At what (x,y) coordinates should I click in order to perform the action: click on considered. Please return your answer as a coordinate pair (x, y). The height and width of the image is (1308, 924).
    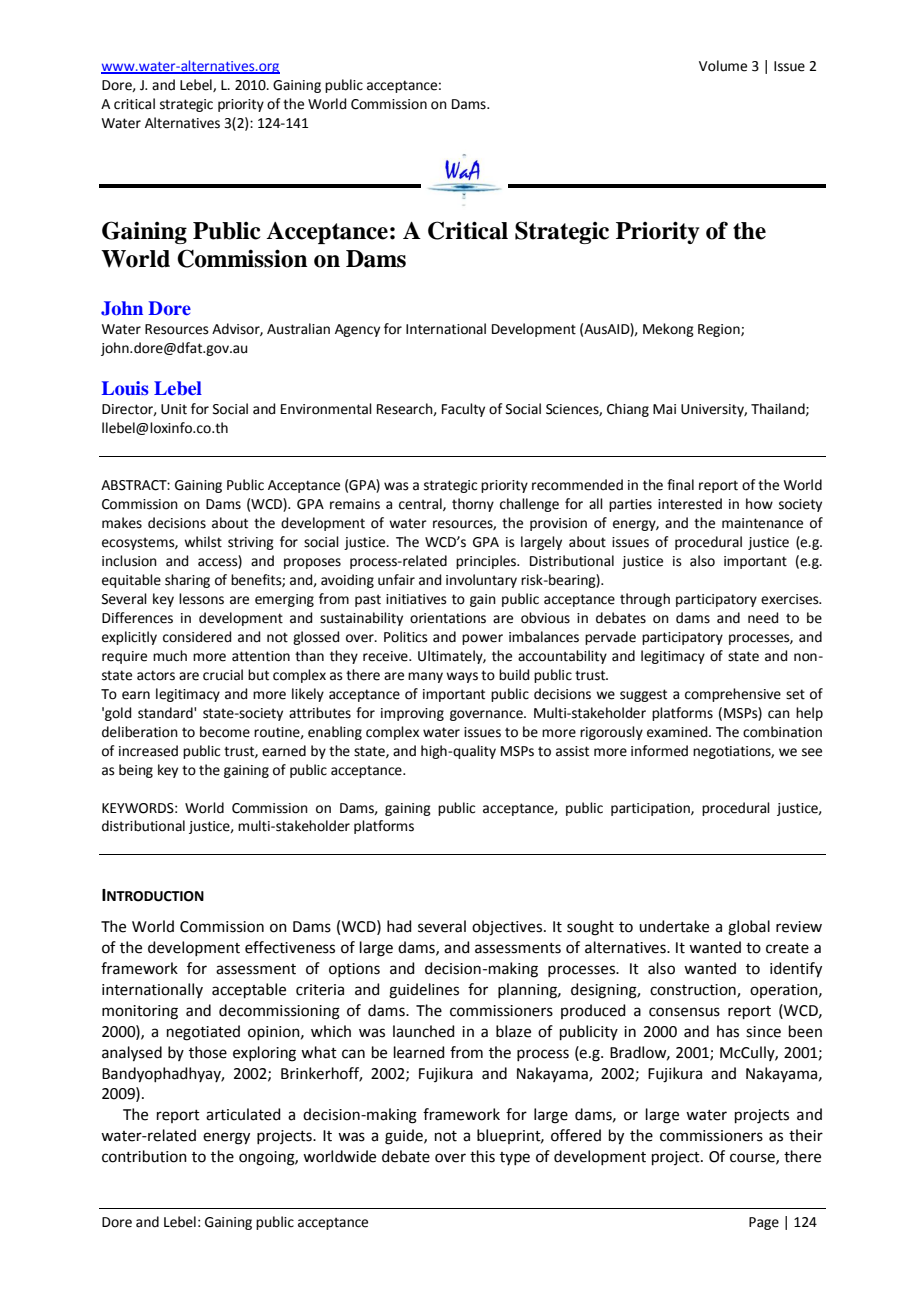
    Looking at the image, I should click on (197, 637).
